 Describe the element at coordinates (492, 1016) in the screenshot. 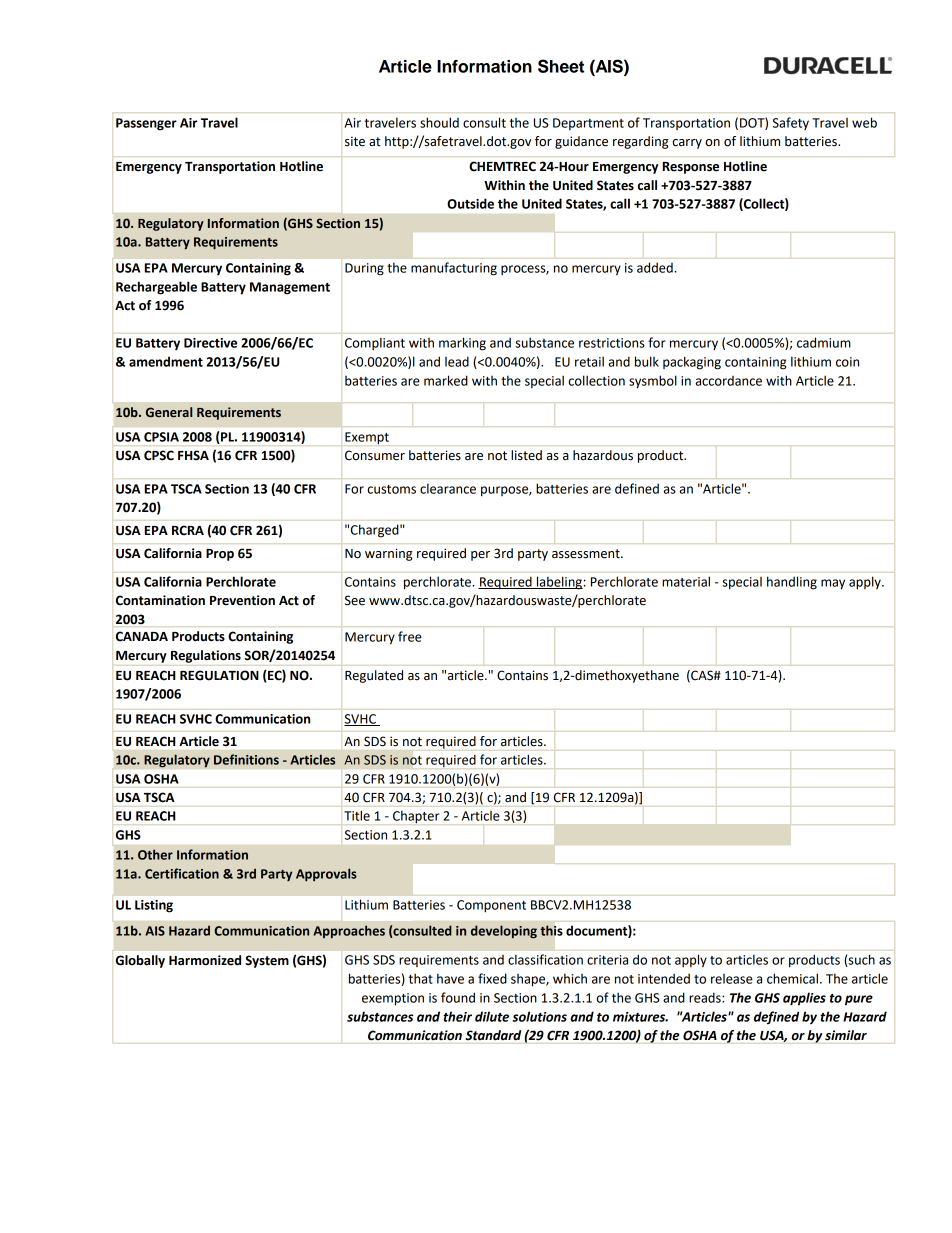

I see `dilute` at that location.
